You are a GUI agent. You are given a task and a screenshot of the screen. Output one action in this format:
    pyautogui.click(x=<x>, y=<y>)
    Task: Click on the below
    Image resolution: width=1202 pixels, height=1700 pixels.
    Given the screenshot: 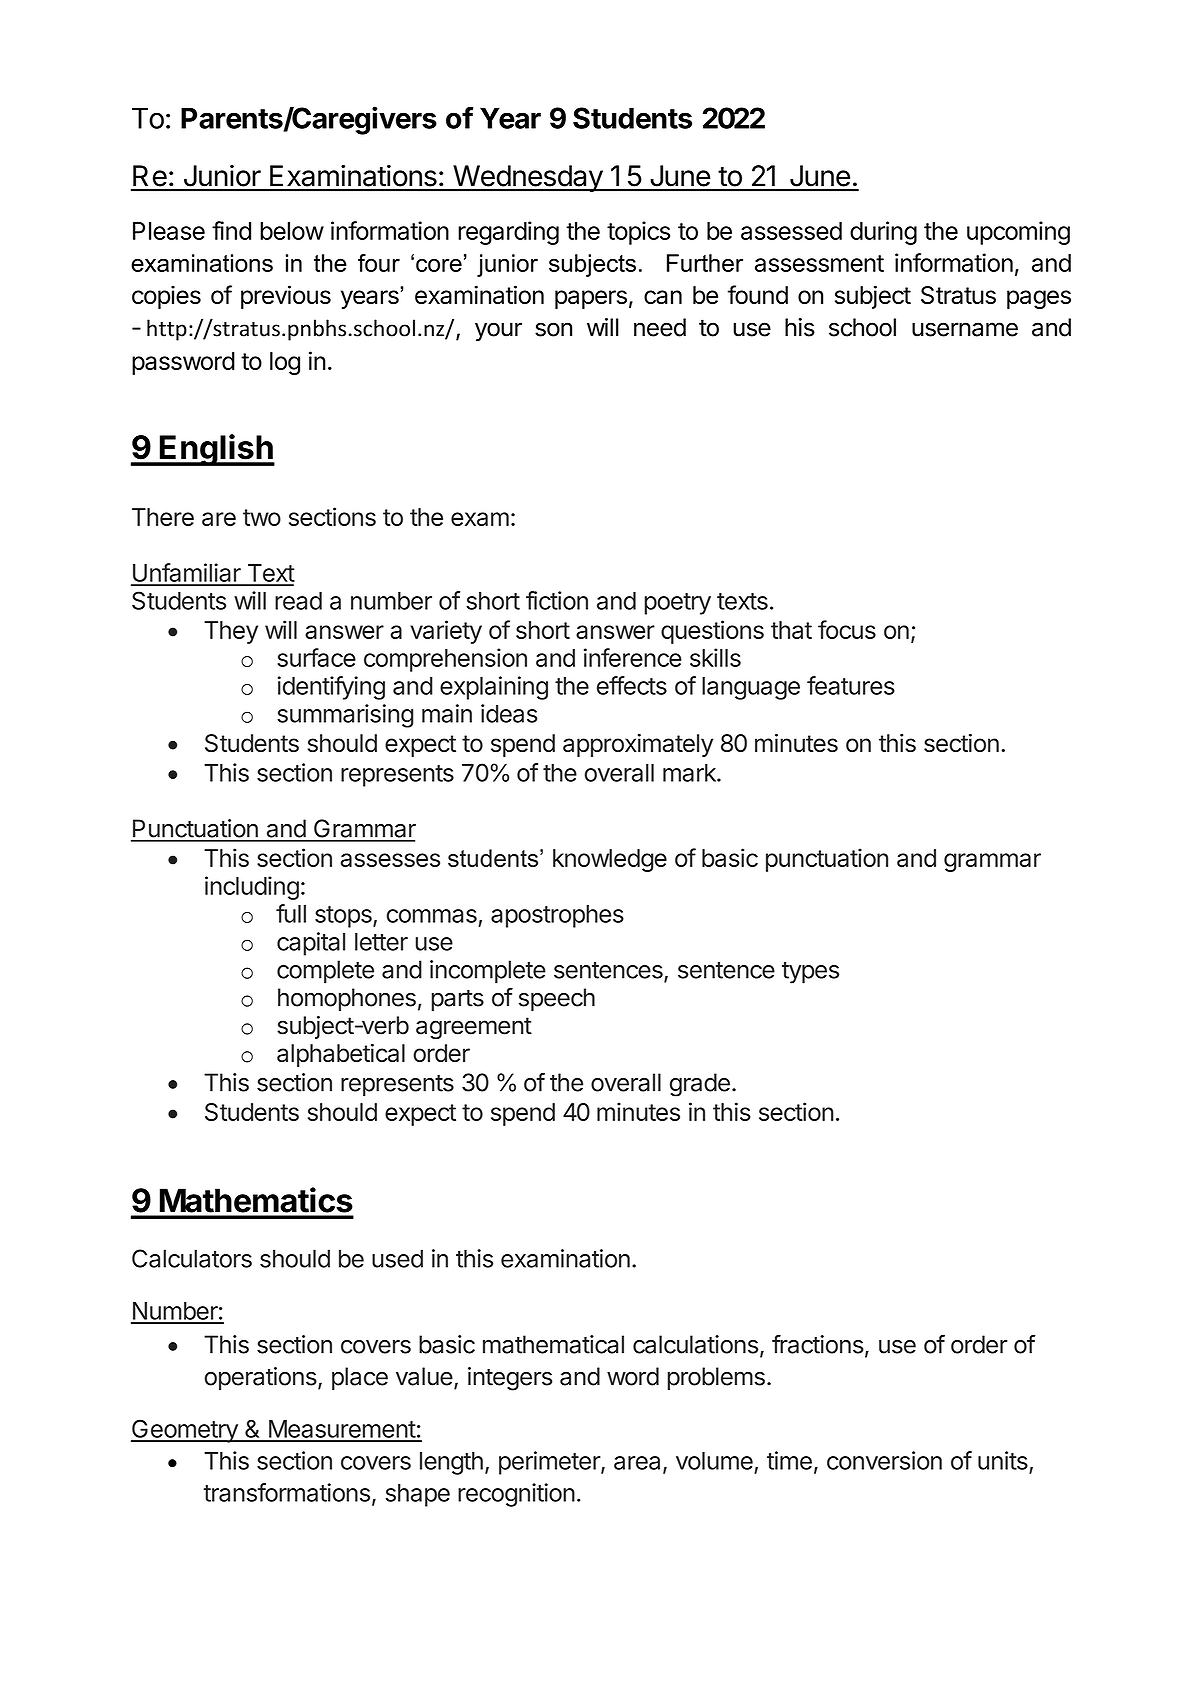 What is the action you would take?
    pyautogui.click(x=292, y=231)
